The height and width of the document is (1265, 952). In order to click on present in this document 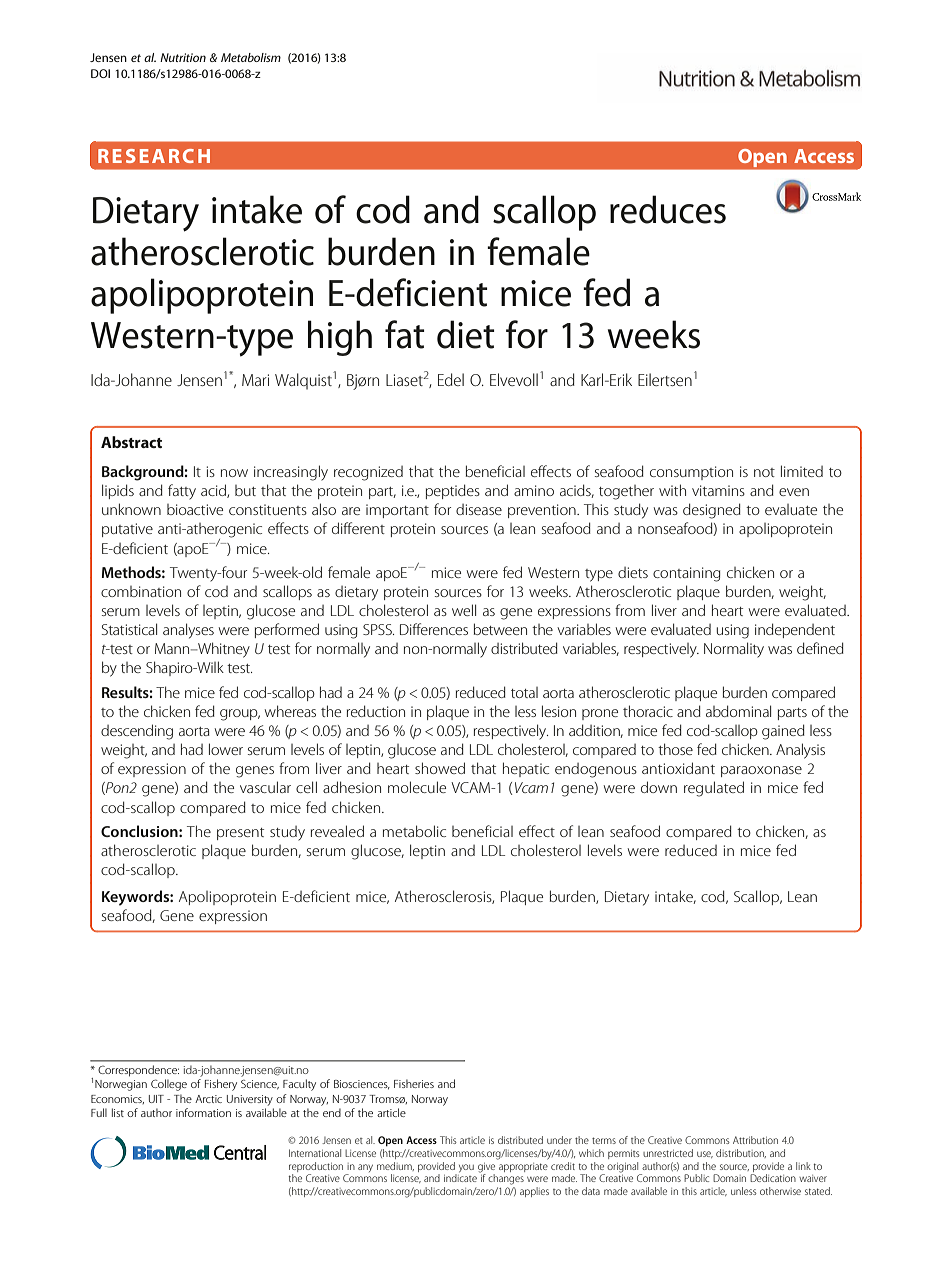, I will do `click(240, 834)`.
